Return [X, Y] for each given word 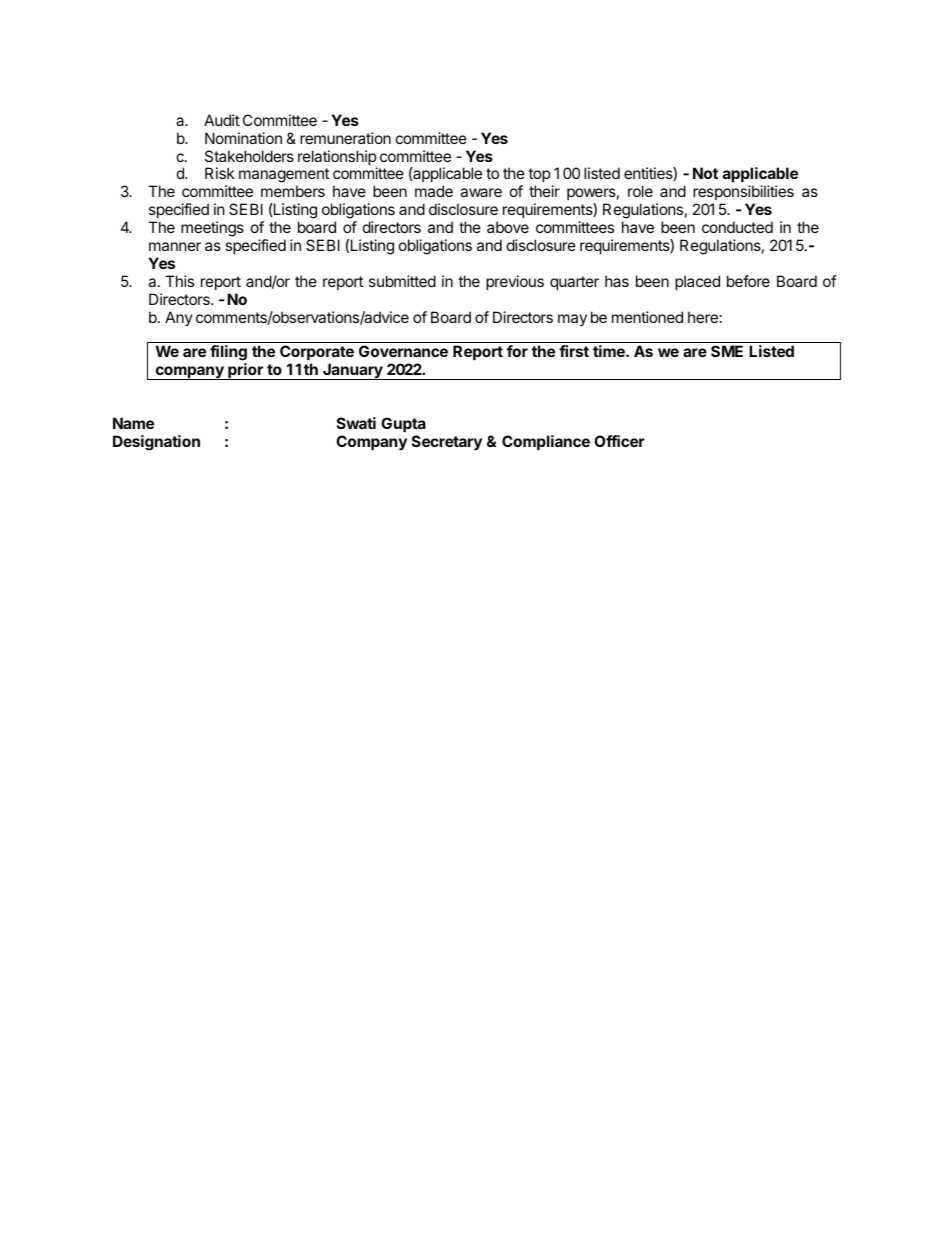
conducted [737, 227]
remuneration [345, 138]
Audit [222, 120]
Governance [403, 351]
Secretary [447, 442]
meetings [212, 229]
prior [245, 371]
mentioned [647, 317]
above [508, 227]
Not [705, 173]
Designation [156, 443]
